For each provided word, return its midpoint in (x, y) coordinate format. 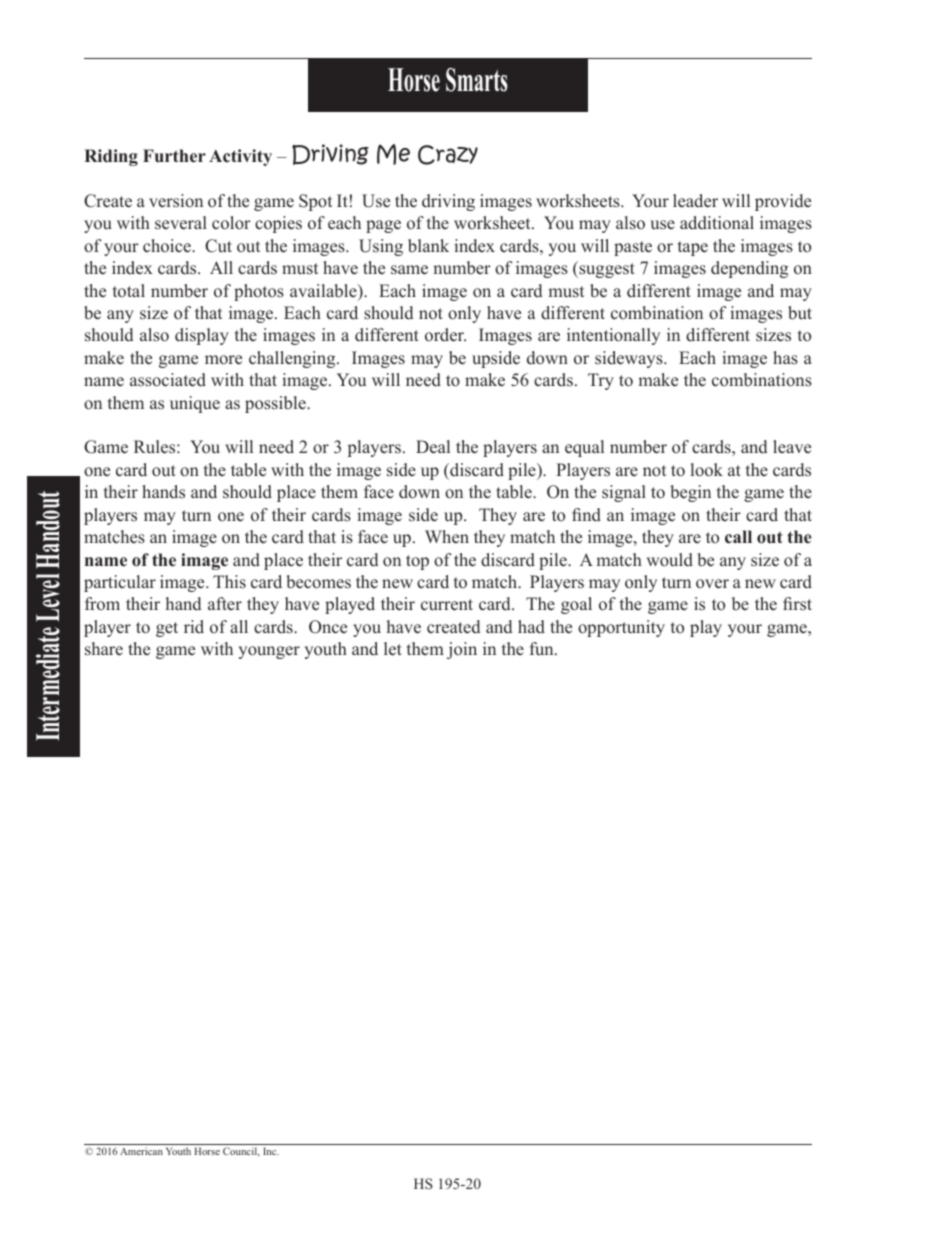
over (712, 584)
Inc (271, 1151)
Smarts (477, 80)
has (785, 358)
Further (174, 156)
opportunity (621, 628)
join (462, 650)
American (141, 1151)
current (447, 605)
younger (269, 652)
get (167, 629)
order (445, 335)
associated (168, 380)
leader (695, 201)
